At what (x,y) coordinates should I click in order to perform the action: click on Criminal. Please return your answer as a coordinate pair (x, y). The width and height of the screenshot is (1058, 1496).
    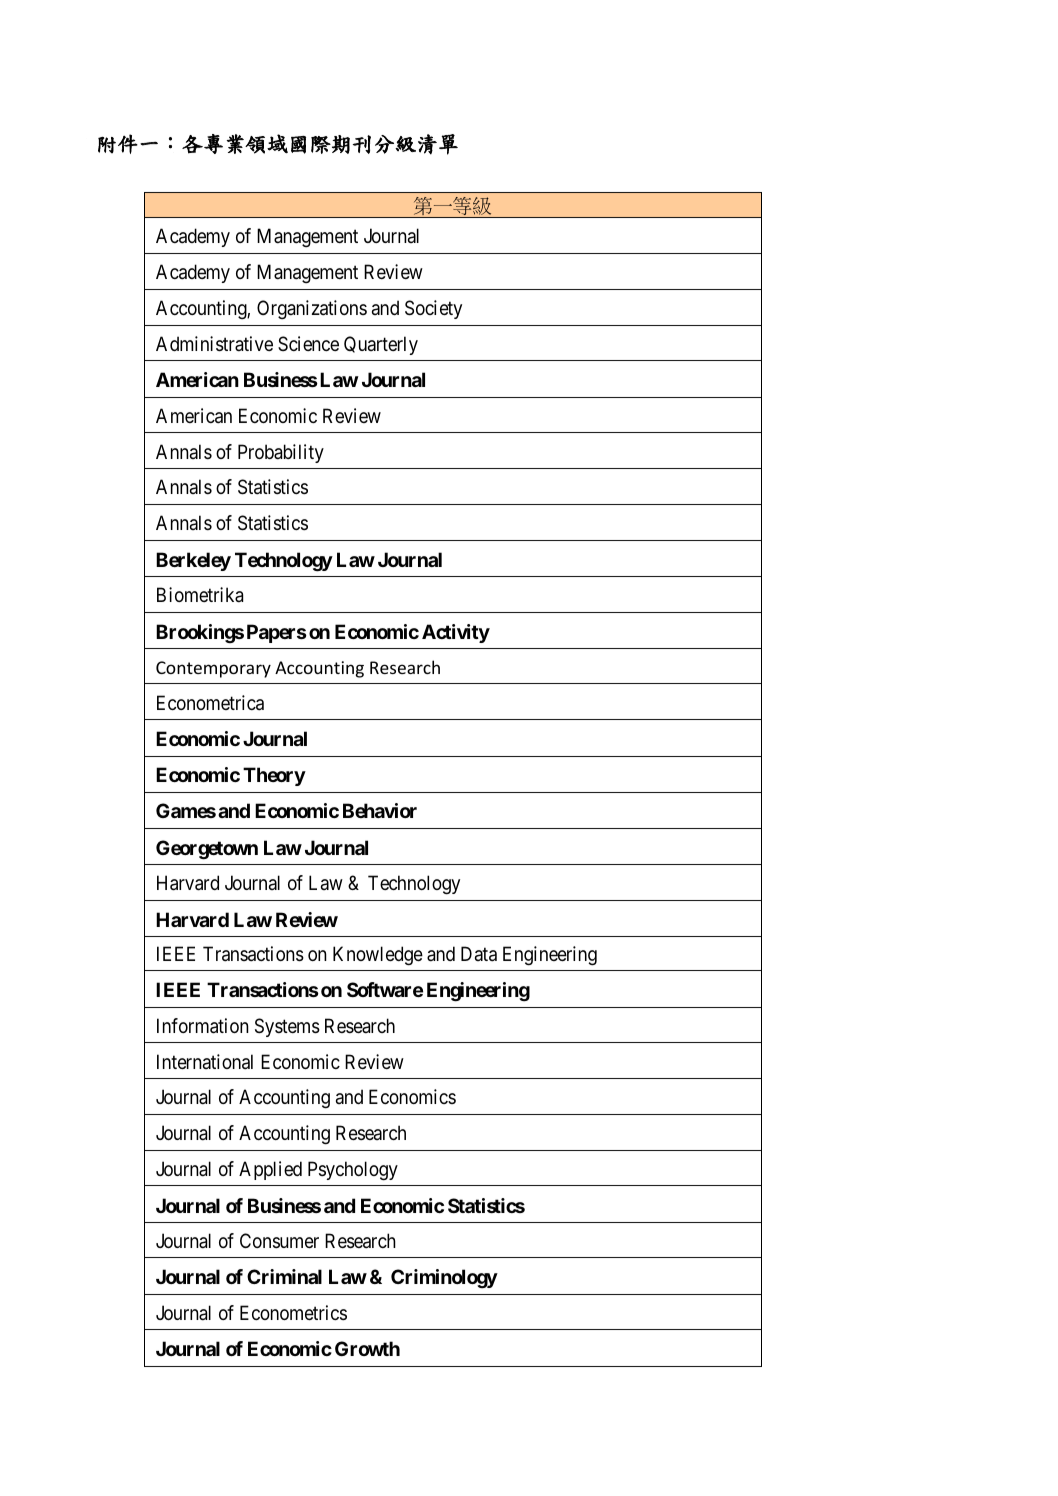
    Looking at the image, I should click on (284, 1276).
